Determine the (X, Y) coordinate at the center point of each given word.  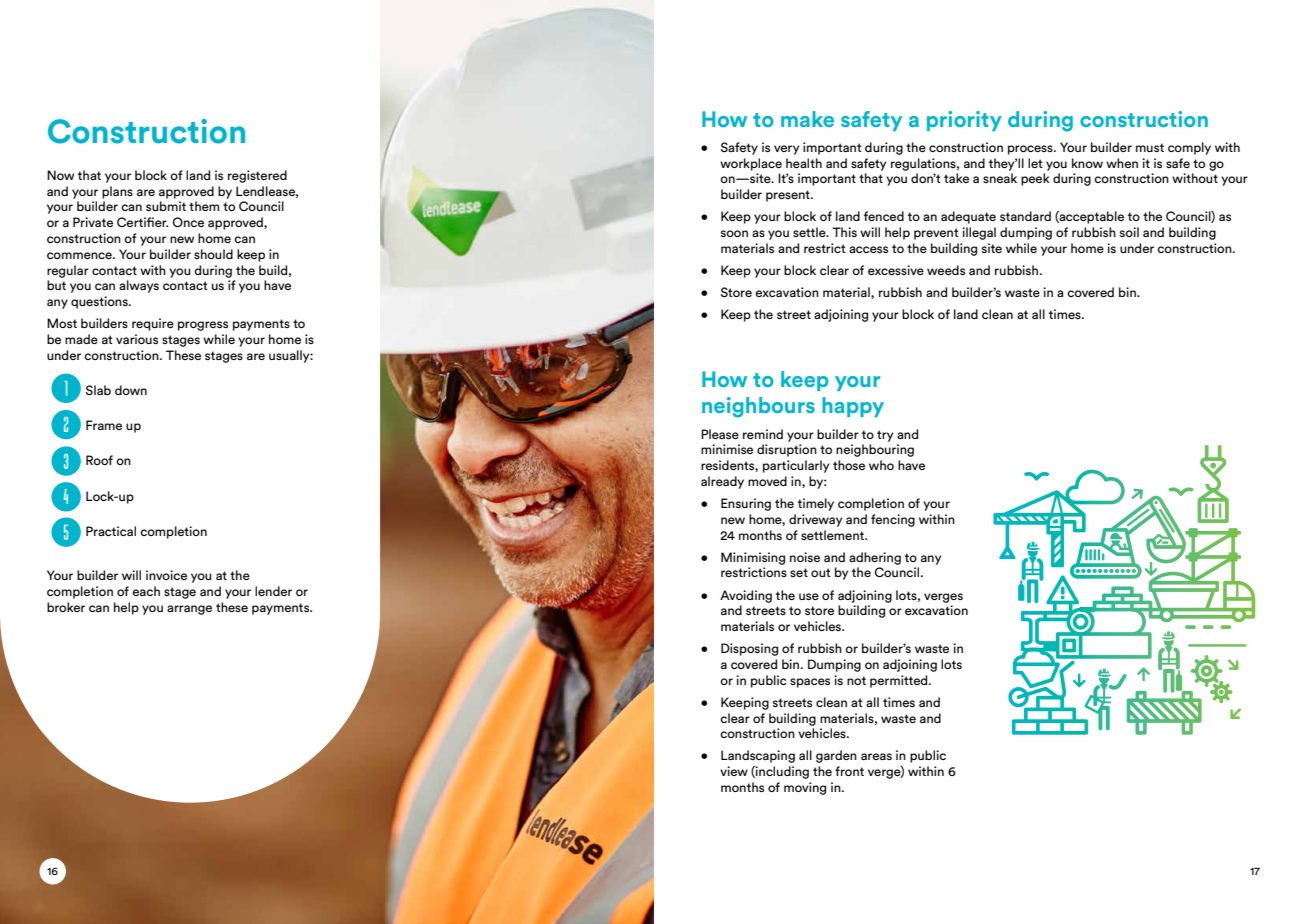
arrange (189, 610)
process (1031, 150)
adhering (875, 558)
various (137, 339)
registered (257, 176)
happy (853, 407)
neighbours (758, 407)
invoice (166, 575)
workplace (751, 164)
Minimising (753, 558)
